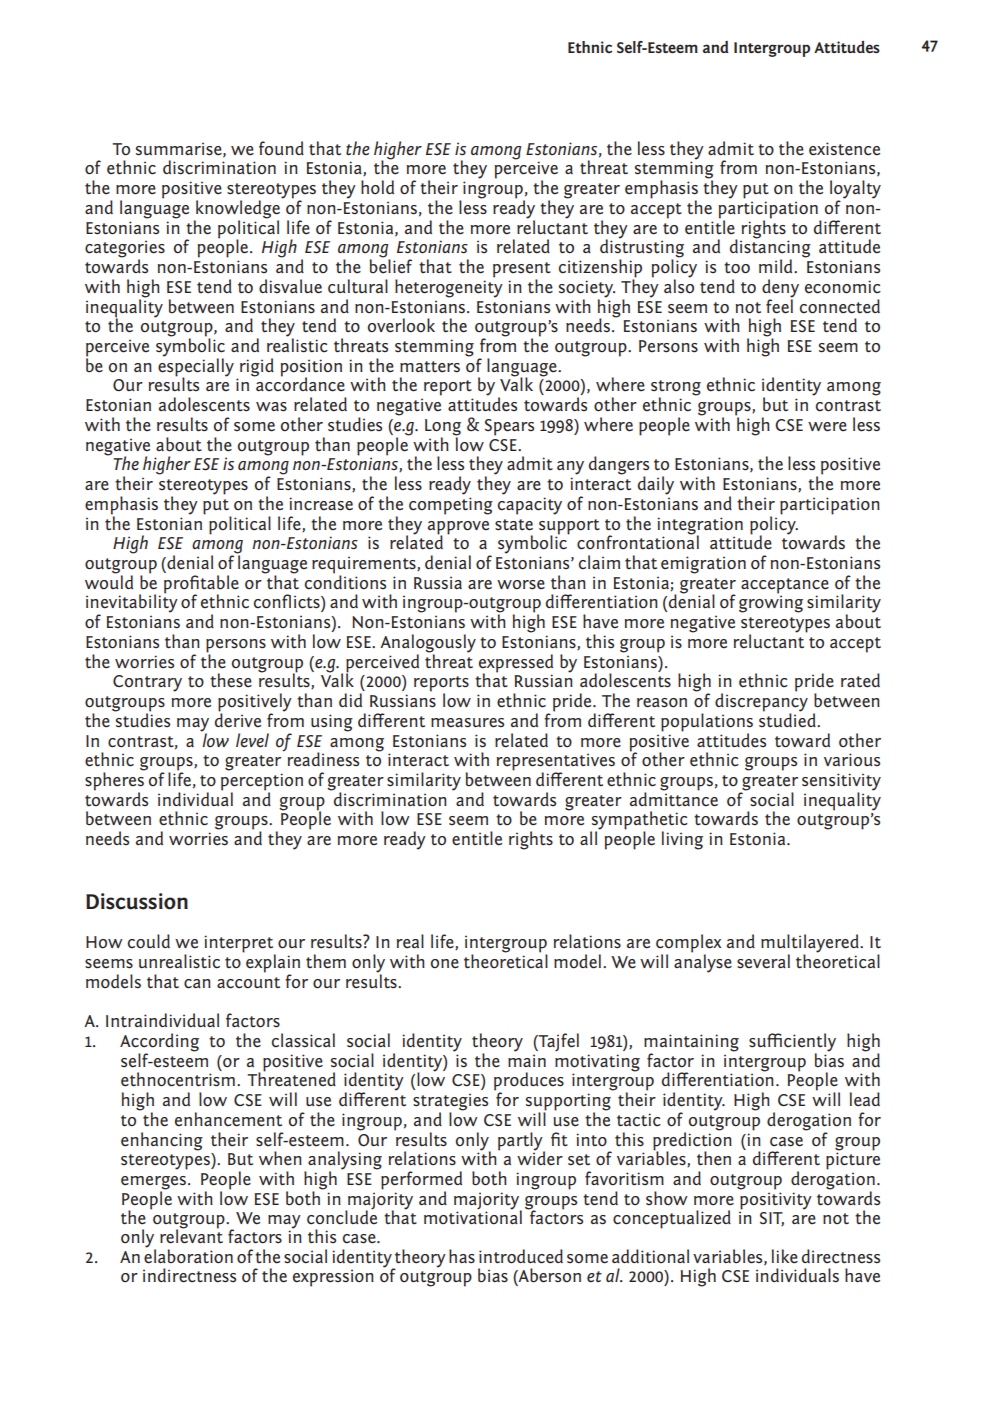 The image size is (994, 1412). What do you see at coordinates (137, 901) in the screenshot?
I see `Discussion` at bounding box center [137, 901].
